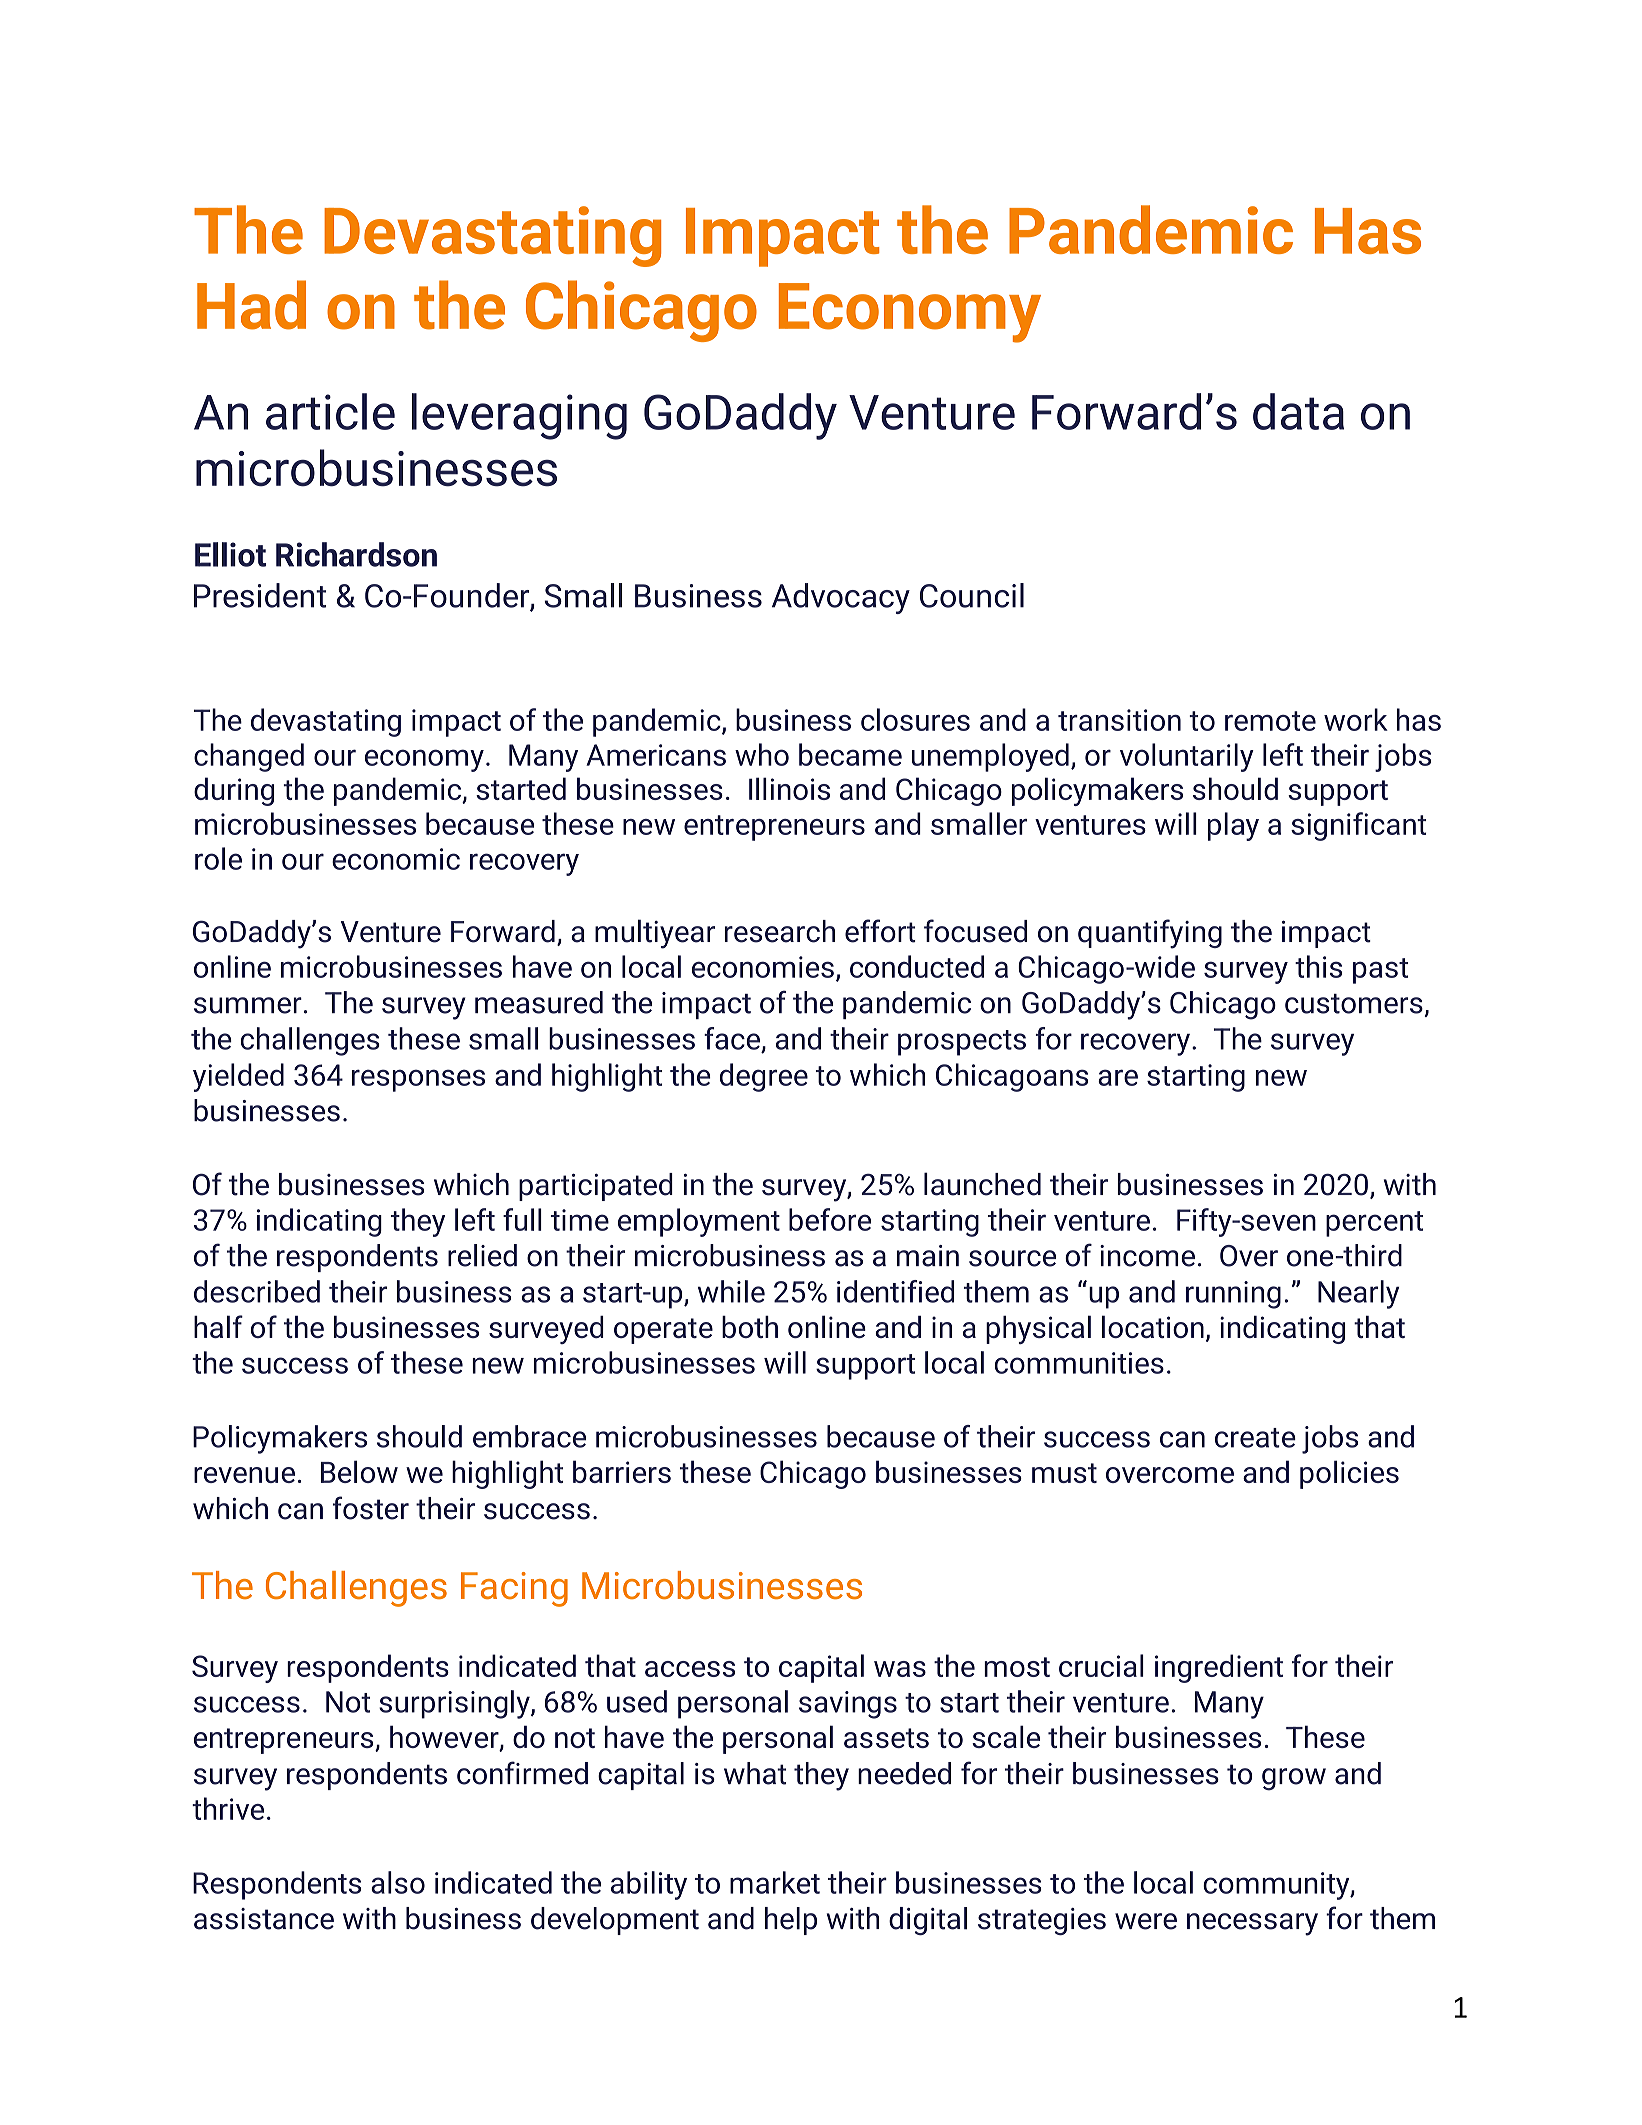 The image size is (1642, 2125). What do you see at coordinates (1118, 1077) in the image?
I see `are` at bounding box center [1118, 1077].
